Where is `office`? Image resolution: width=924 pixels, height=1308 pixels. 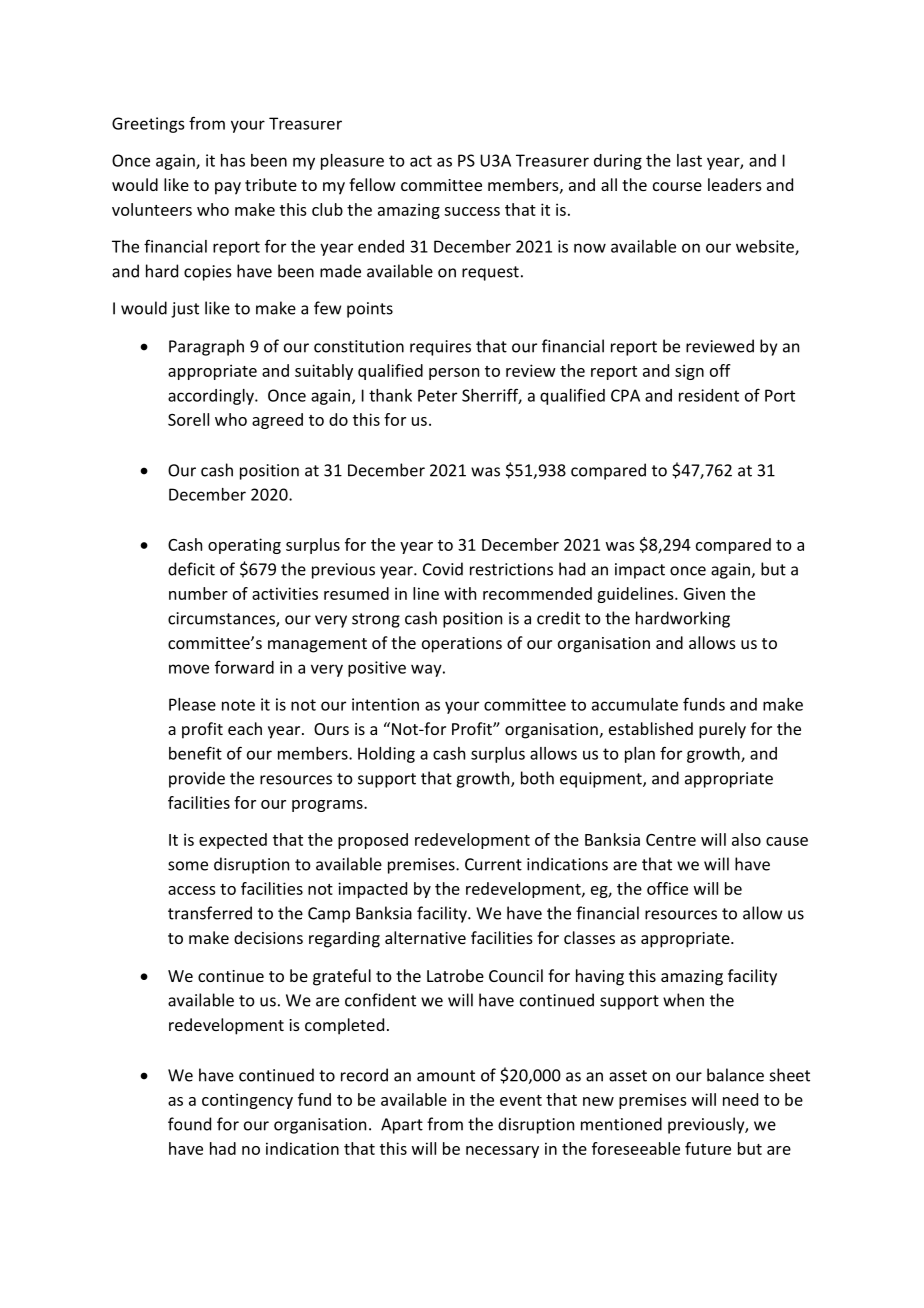
office is located at coordinates (667, 888).
